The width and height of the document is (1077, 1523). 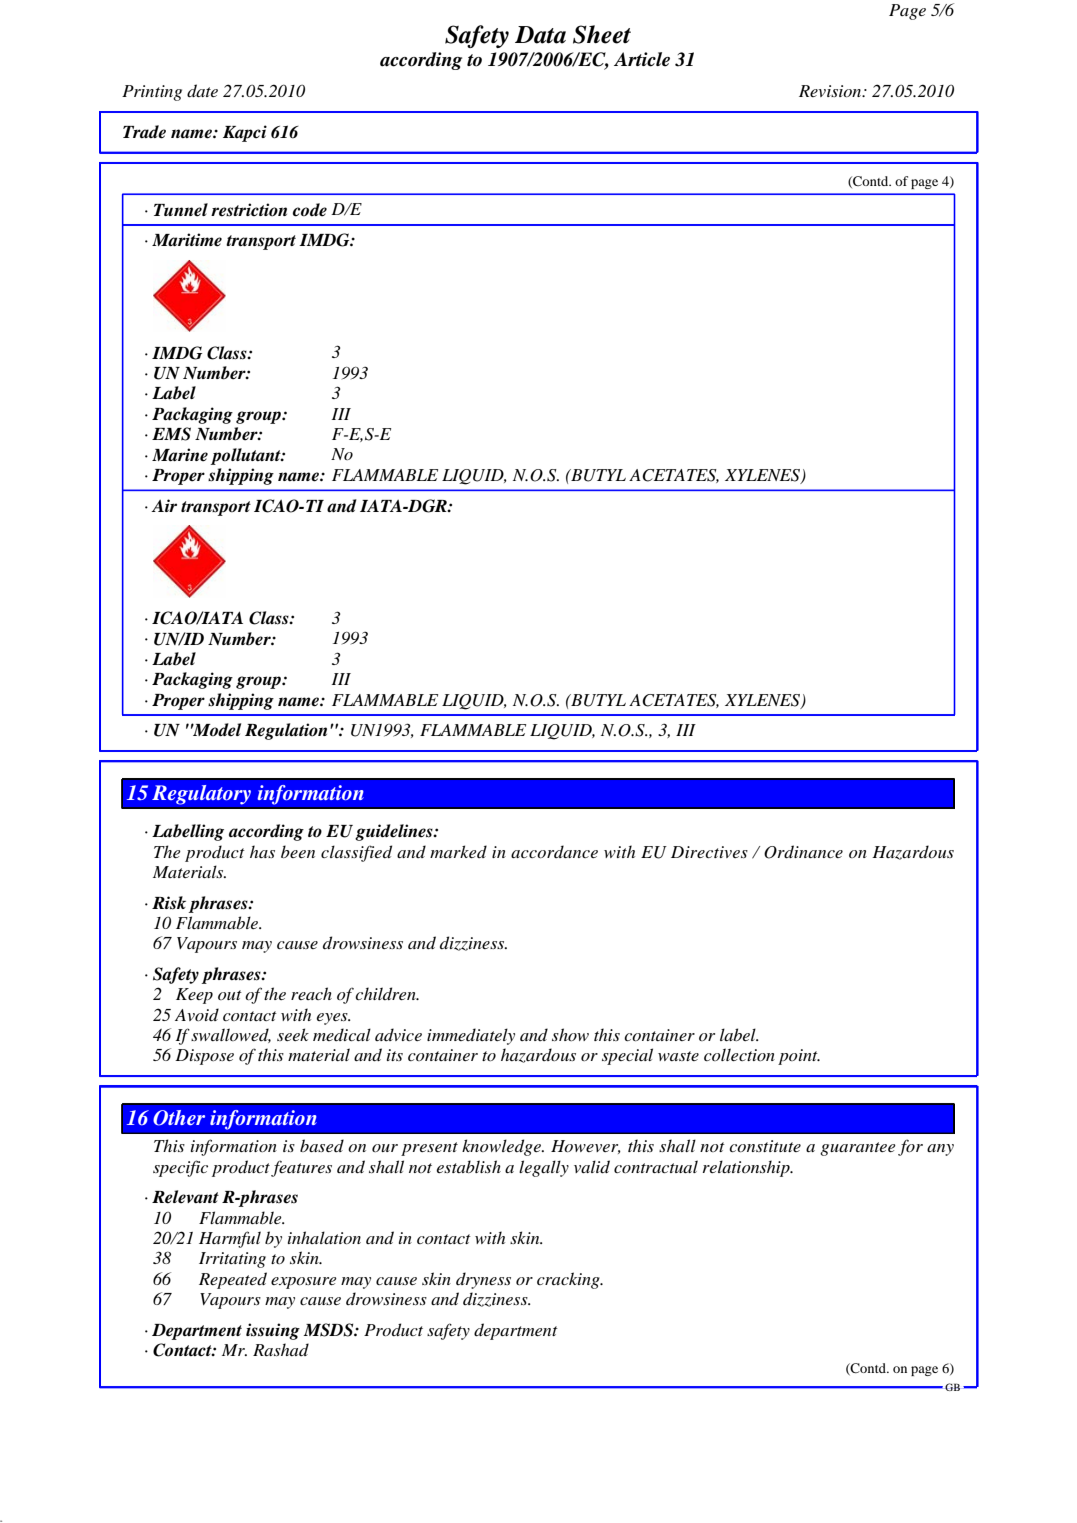 What do you see at coordinates (570, 1034) in the document?
I see `show` at bounding box center [570, 1034].
